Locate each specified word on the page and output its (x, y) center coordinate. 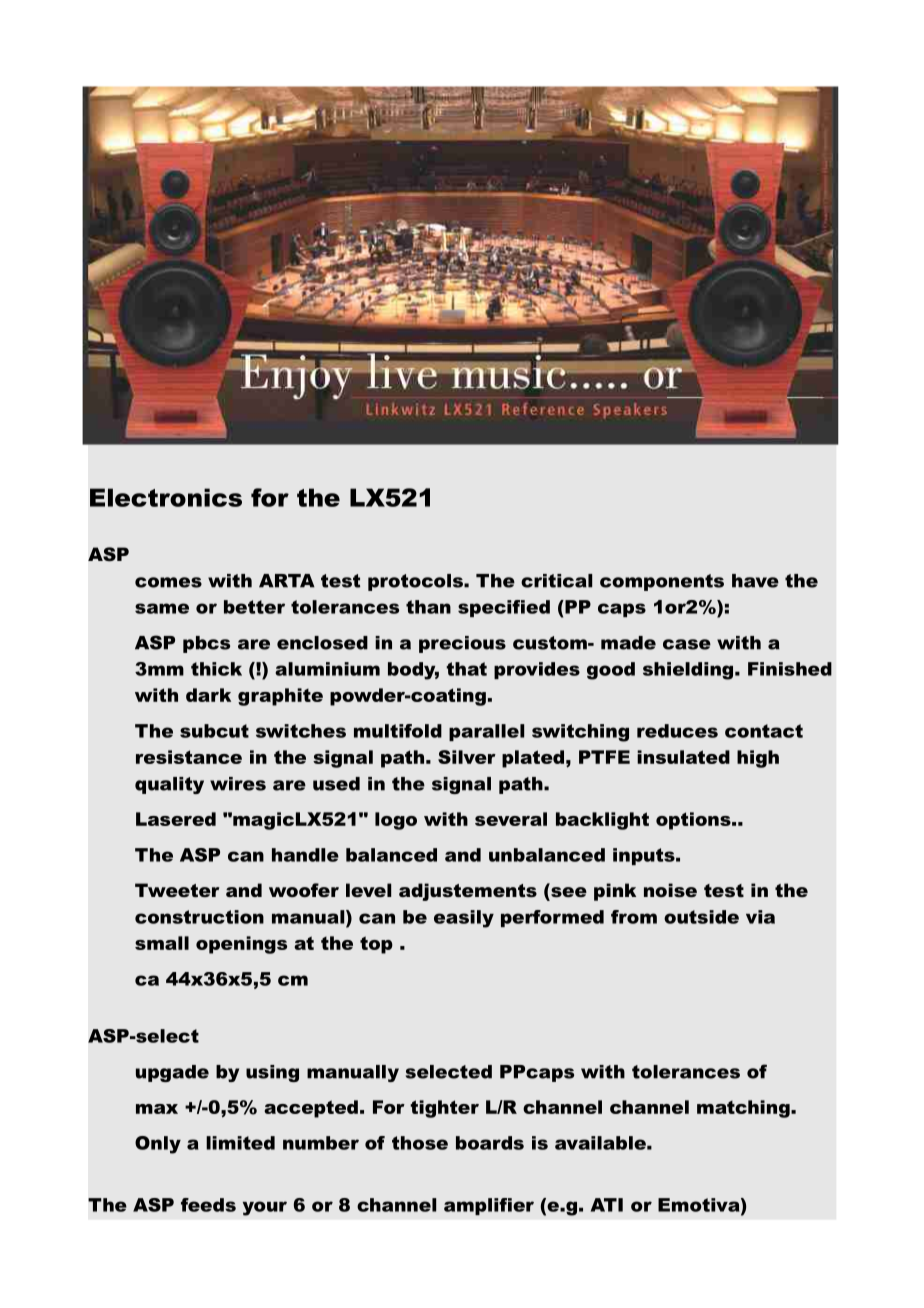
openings (241, 945)
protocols (416, 582)
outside (701, 917)
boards (490, 1143)
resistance (189, 757)
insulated (683, 757)
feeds (208, 1205)
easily (464, 919)
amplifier (489, 1206)
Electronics (166, 497)
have (755, 581)
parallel (486, 732)
